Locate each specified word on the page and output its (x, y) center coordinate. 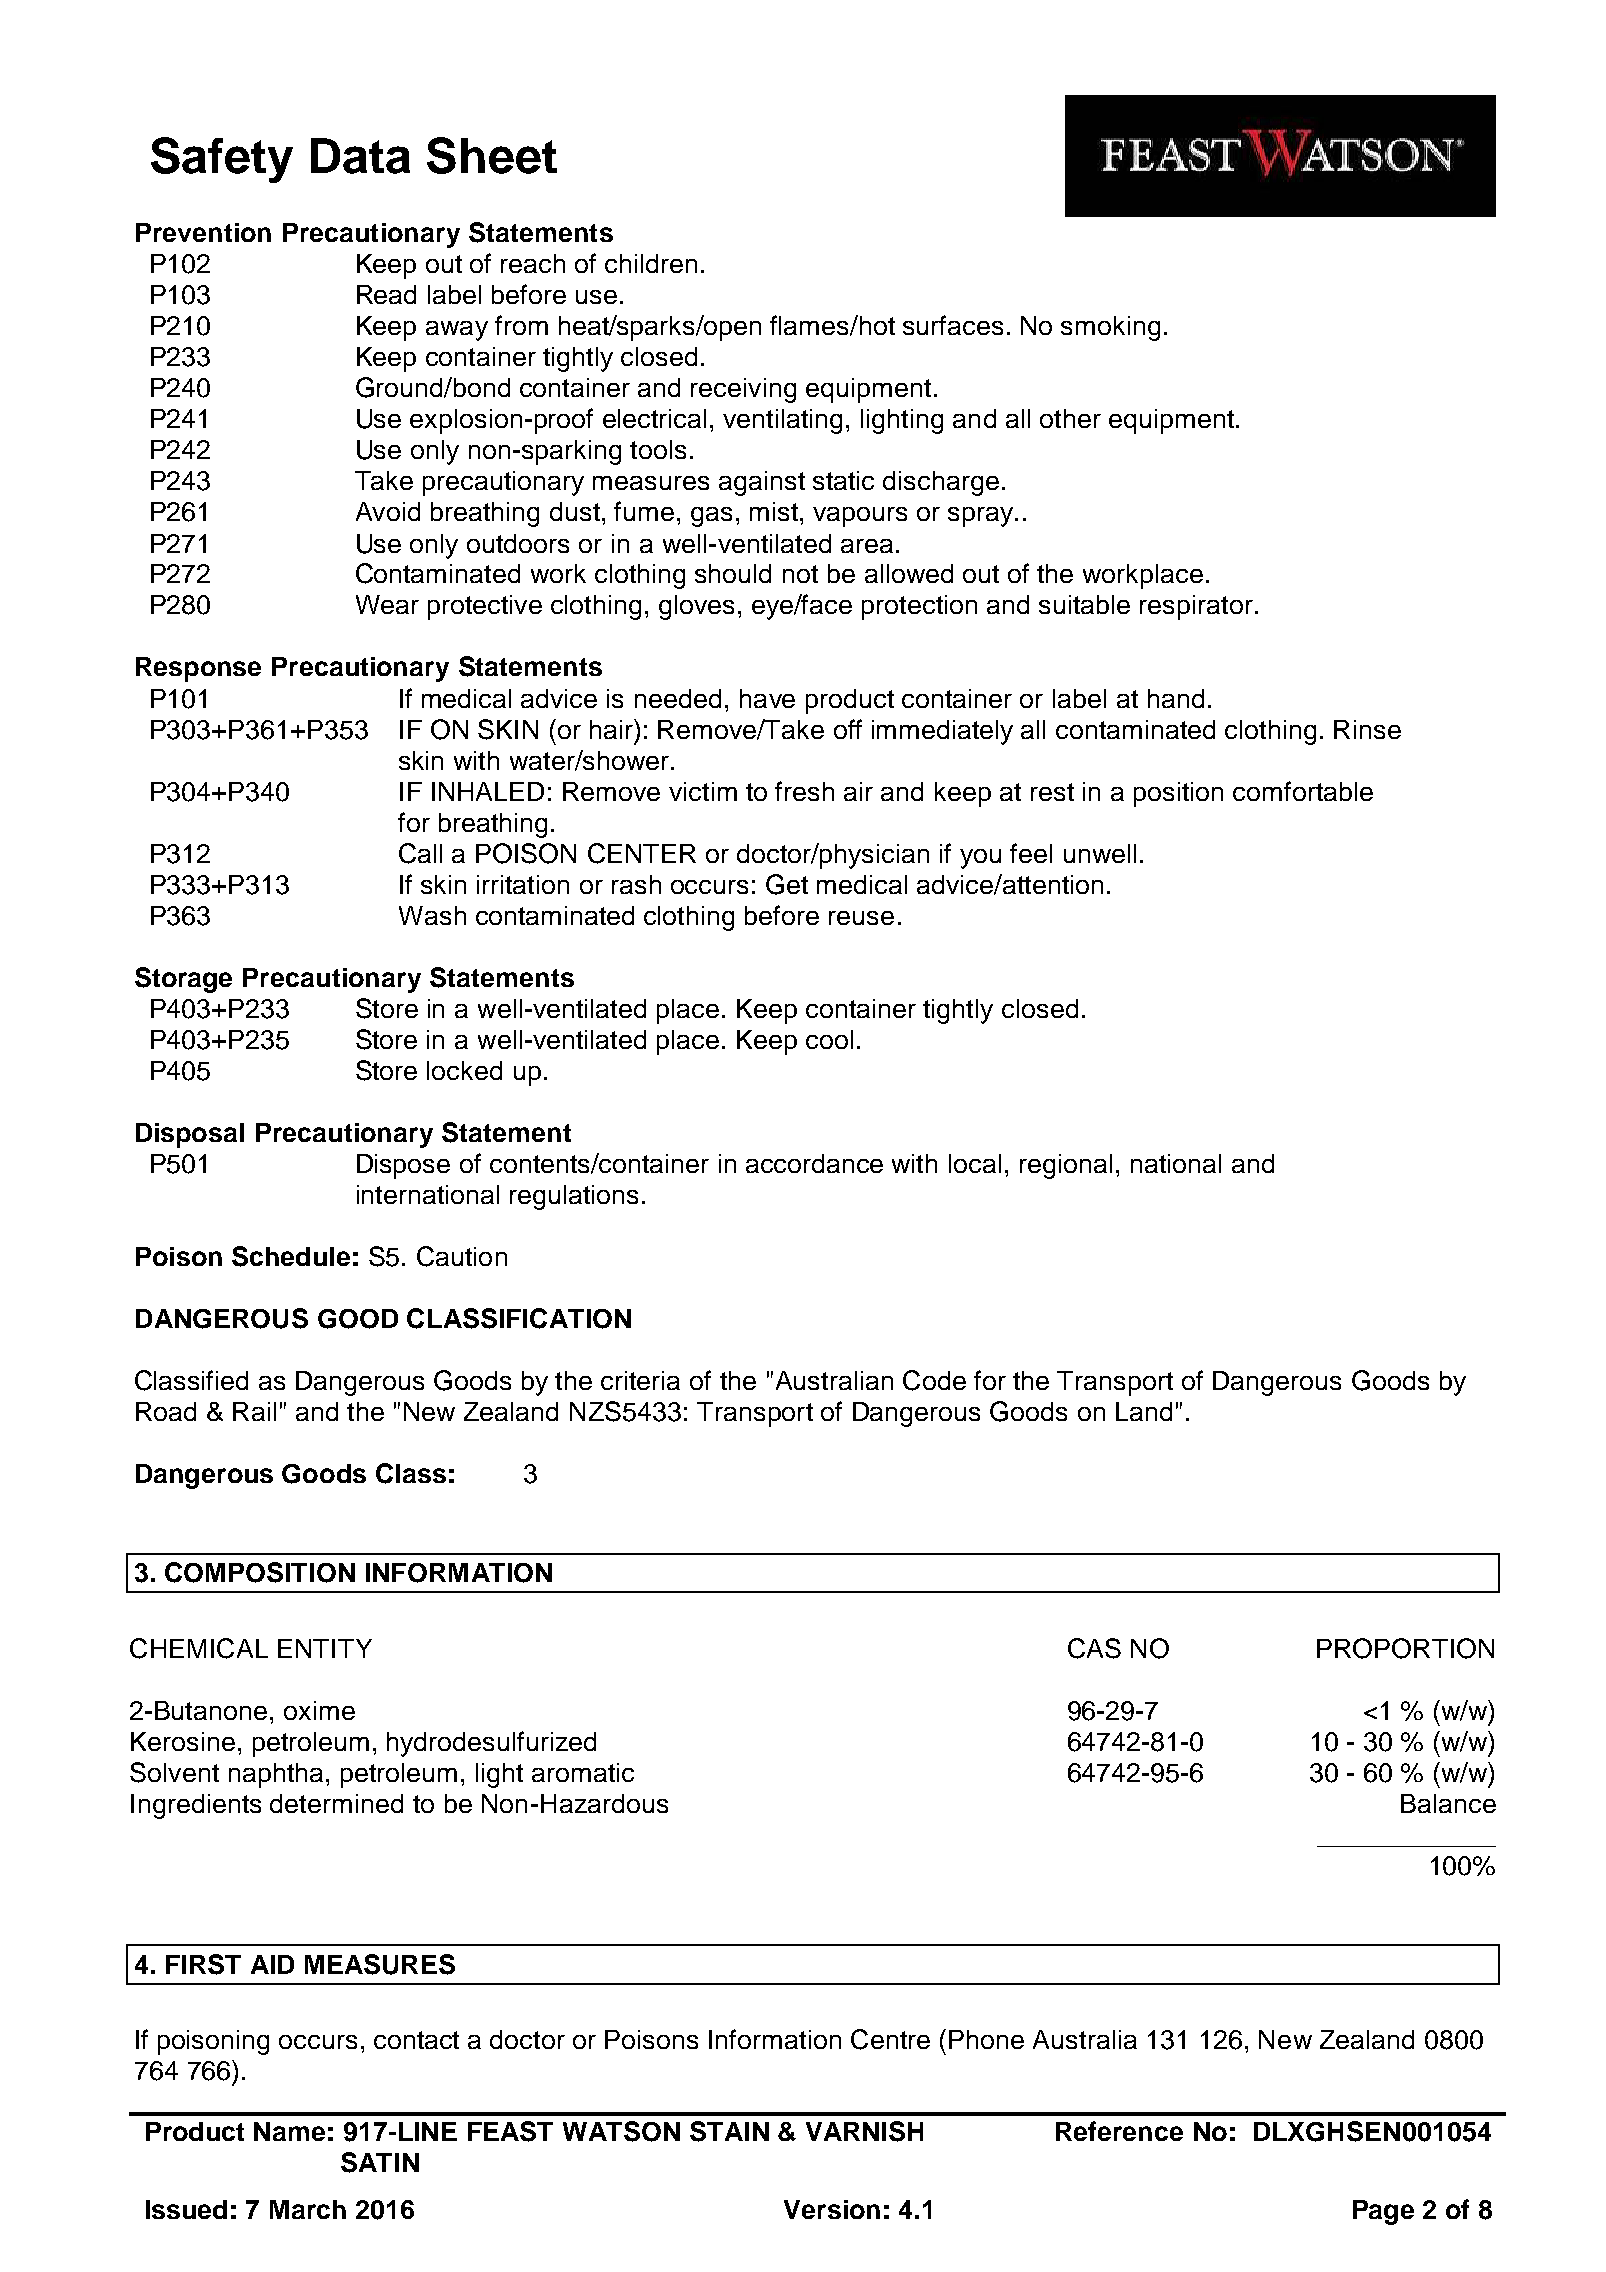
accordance (814, 1163)
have (767, 698)
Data (360, 156)
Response (198, 669)
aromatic (583, 1772)
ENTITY (325, 1648)
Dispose (403, 1166)
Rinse (1367, 729)
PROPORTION (1405, 1648)
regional (1066, 1166)
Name (289, 2131)
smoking (1110, 328)
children (651, 263)
